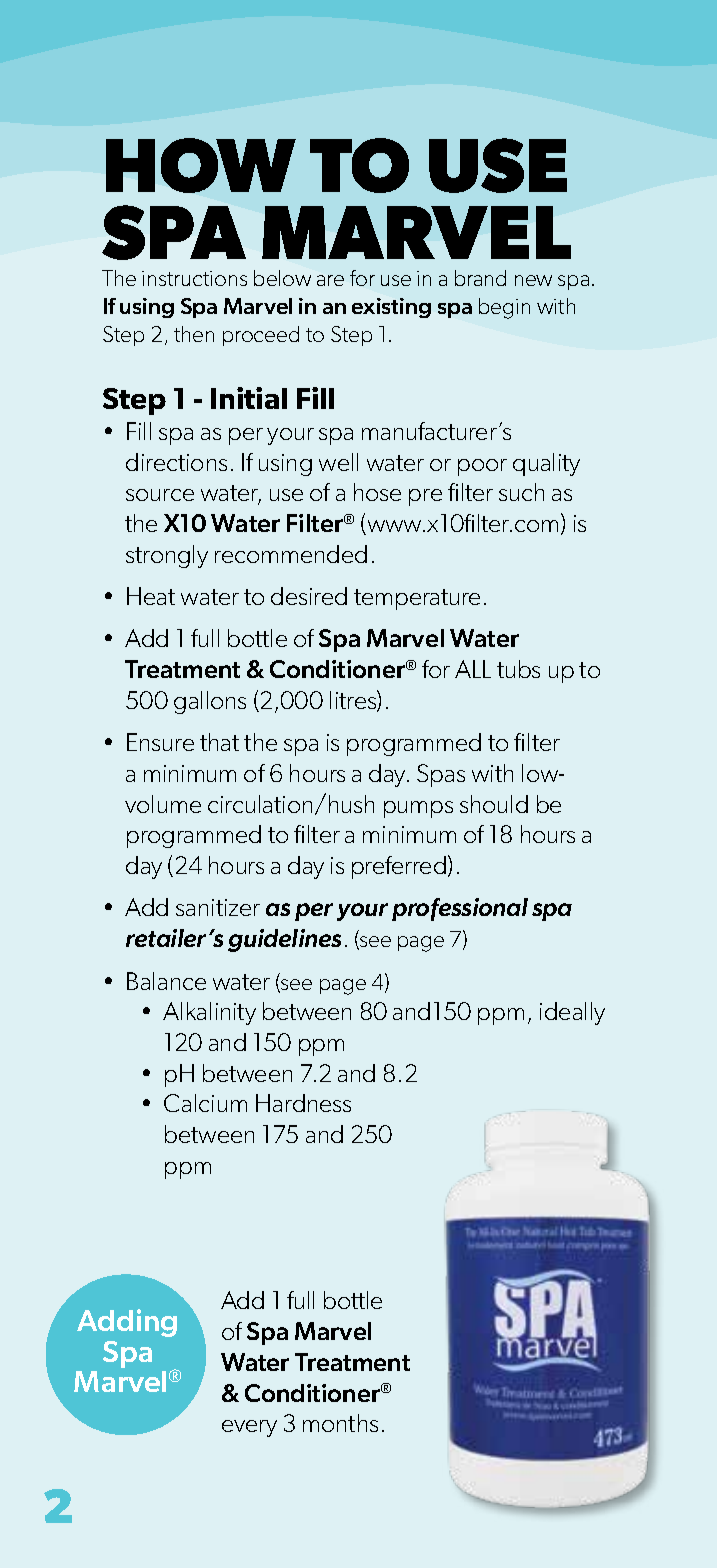 Image resolution: width=717 pixels, height=1568 pixels. What do you see at coordinates (572, 1013) in the image?
I see `ideally` at bounding box center [572, 1013].
